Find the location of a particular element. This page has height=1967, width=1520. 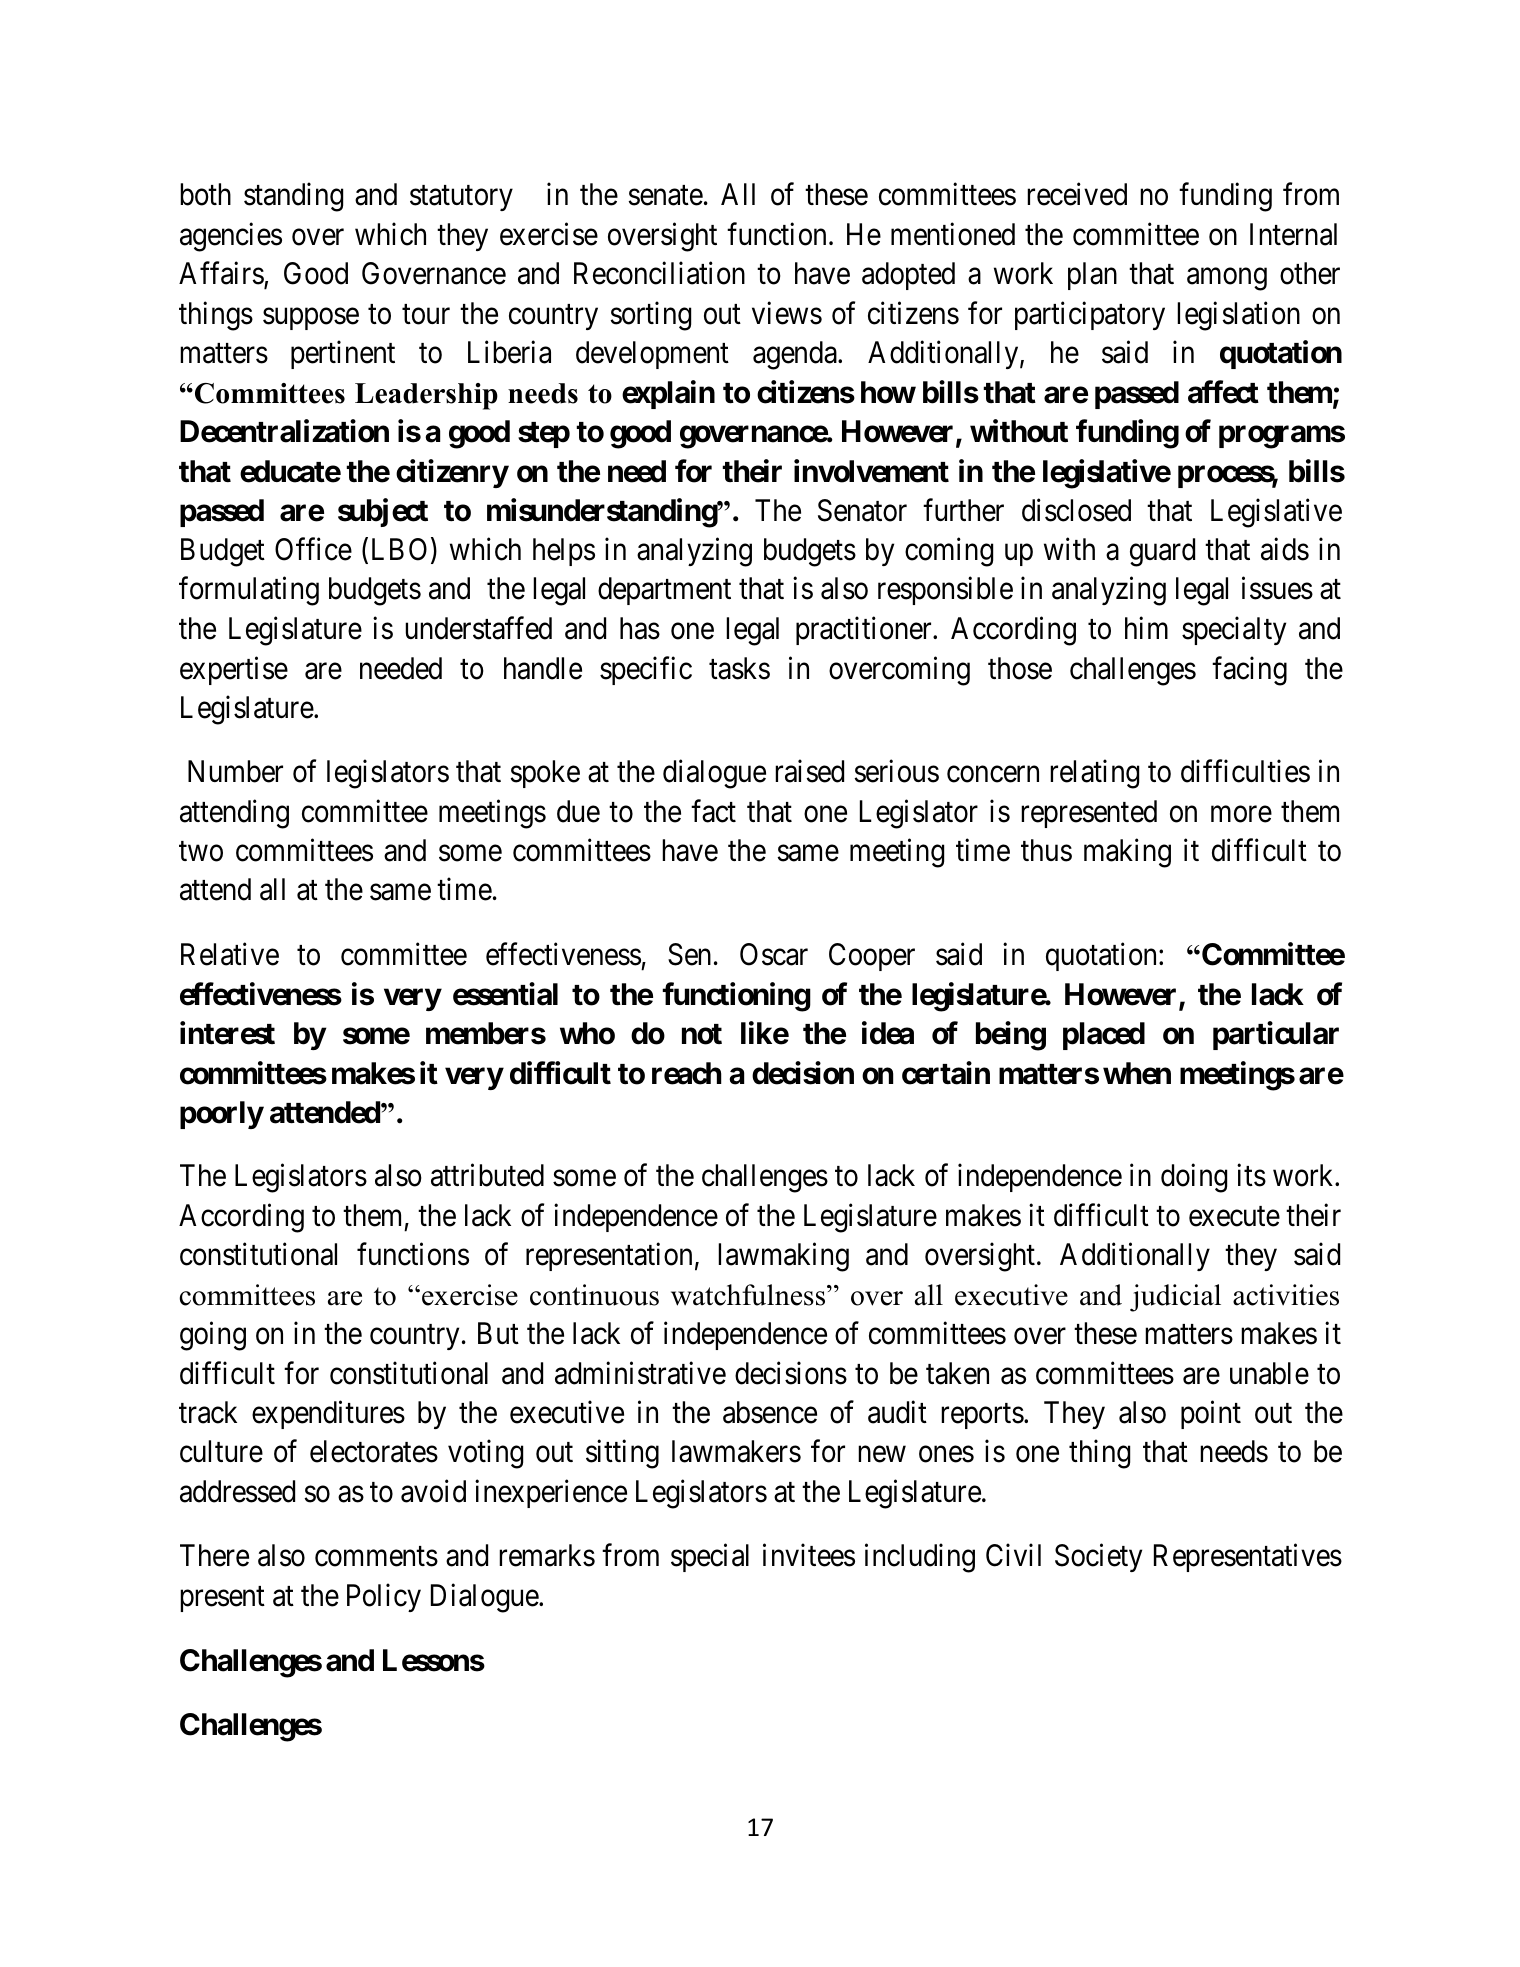

comments is located at coordinates (376, 1557).
